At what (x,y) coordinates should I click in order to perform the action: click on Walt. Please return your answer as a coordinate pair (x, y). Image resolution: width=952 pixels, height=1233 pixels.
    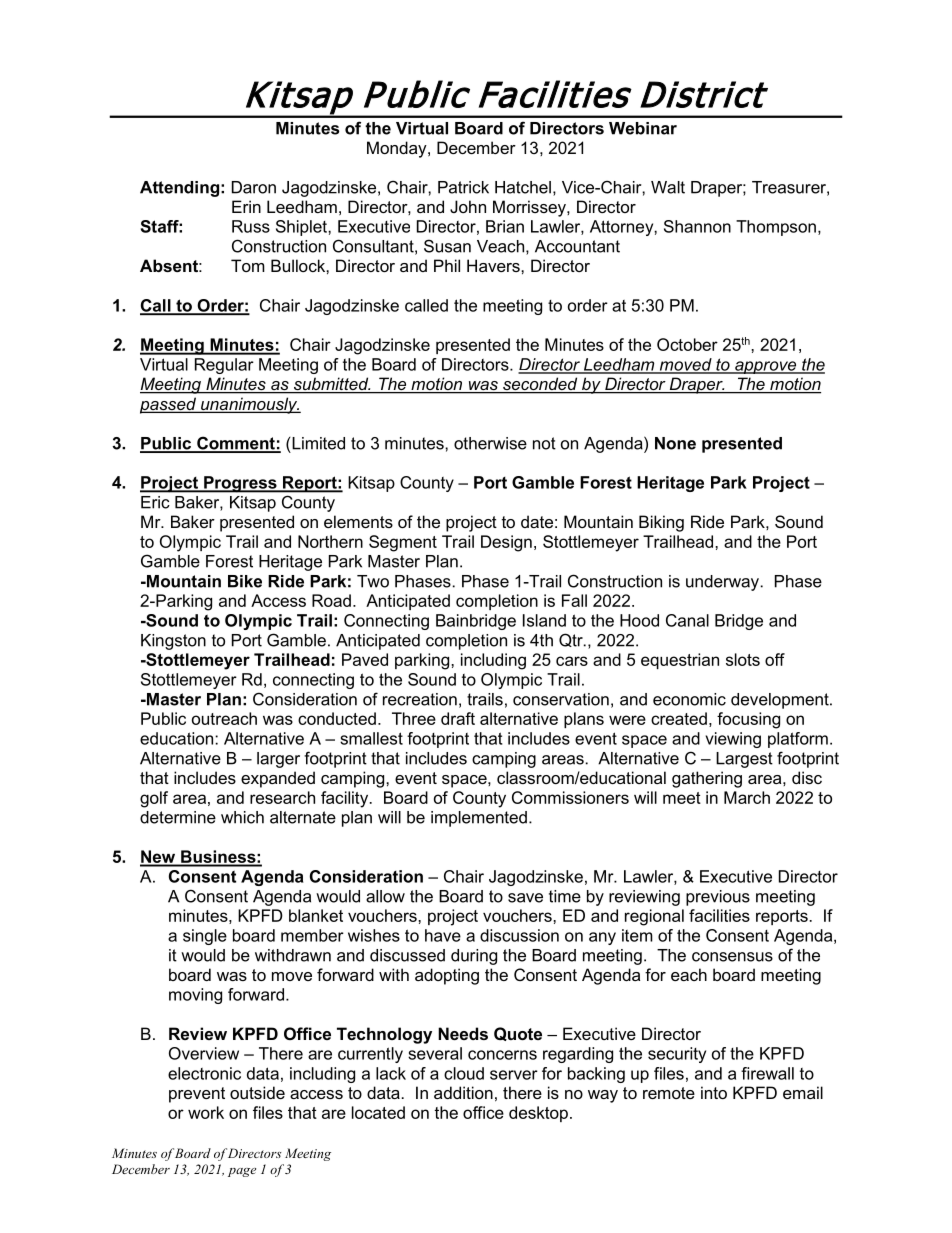
    Looking at the image, I should click on (668, 187).
